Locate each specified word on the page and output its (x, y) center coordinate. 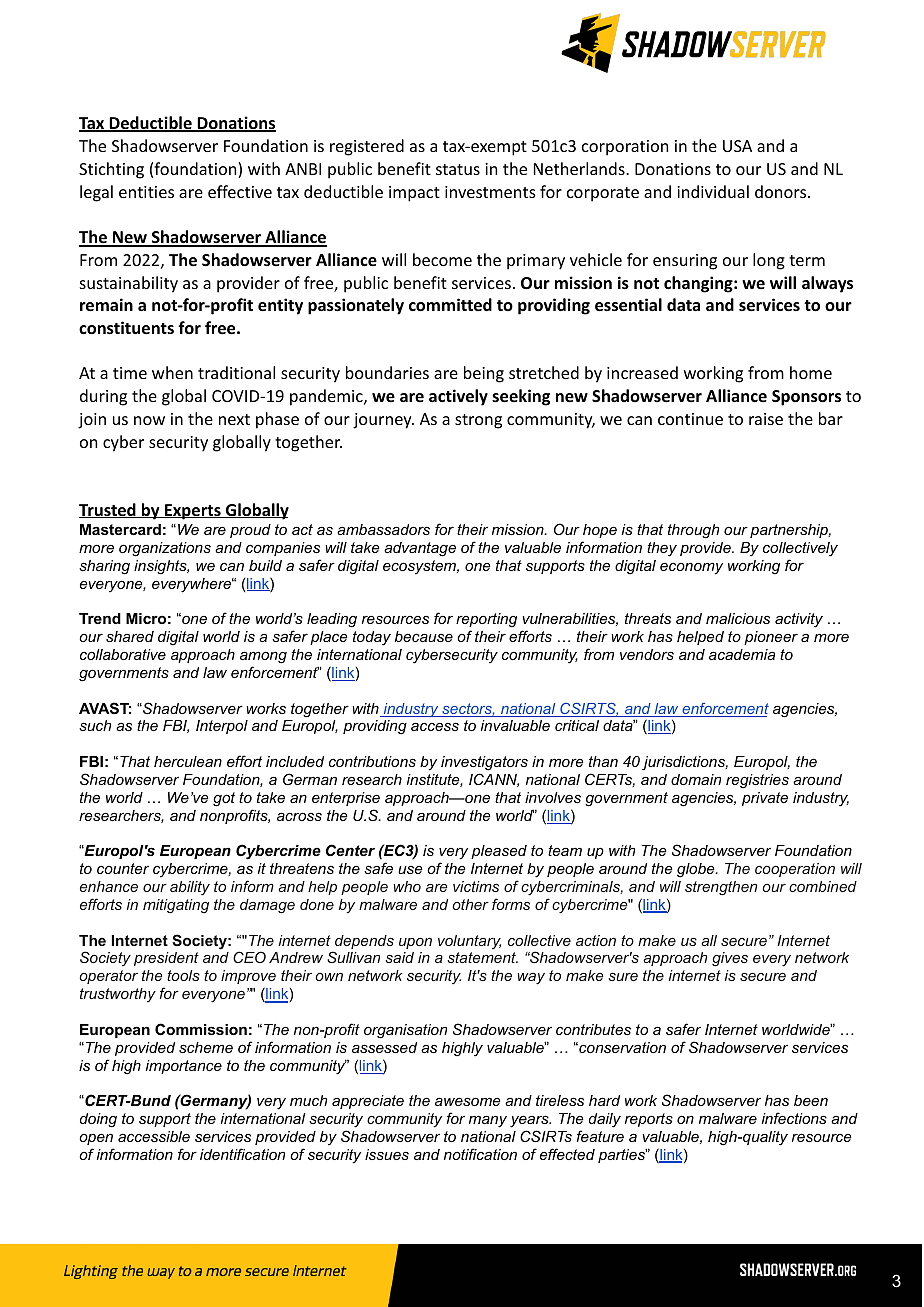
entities (146, 192)
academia (742, 654)
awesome (468, 1101)
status (458, 169)
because (424, 636)
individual (713, 191)
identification (242, 1154)
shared (130, 636)
